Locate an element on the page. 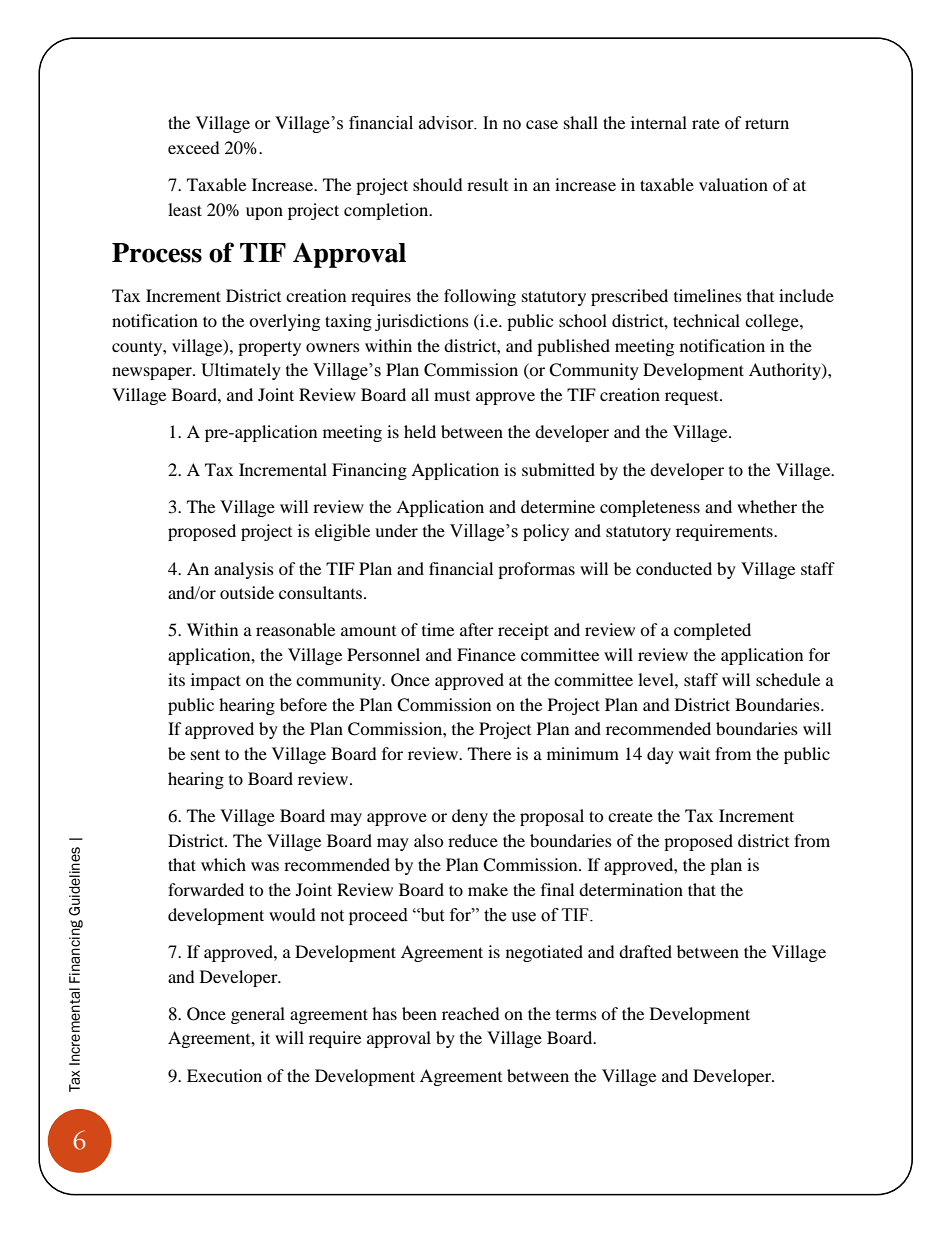  result is located at coordinates (487, 184).
